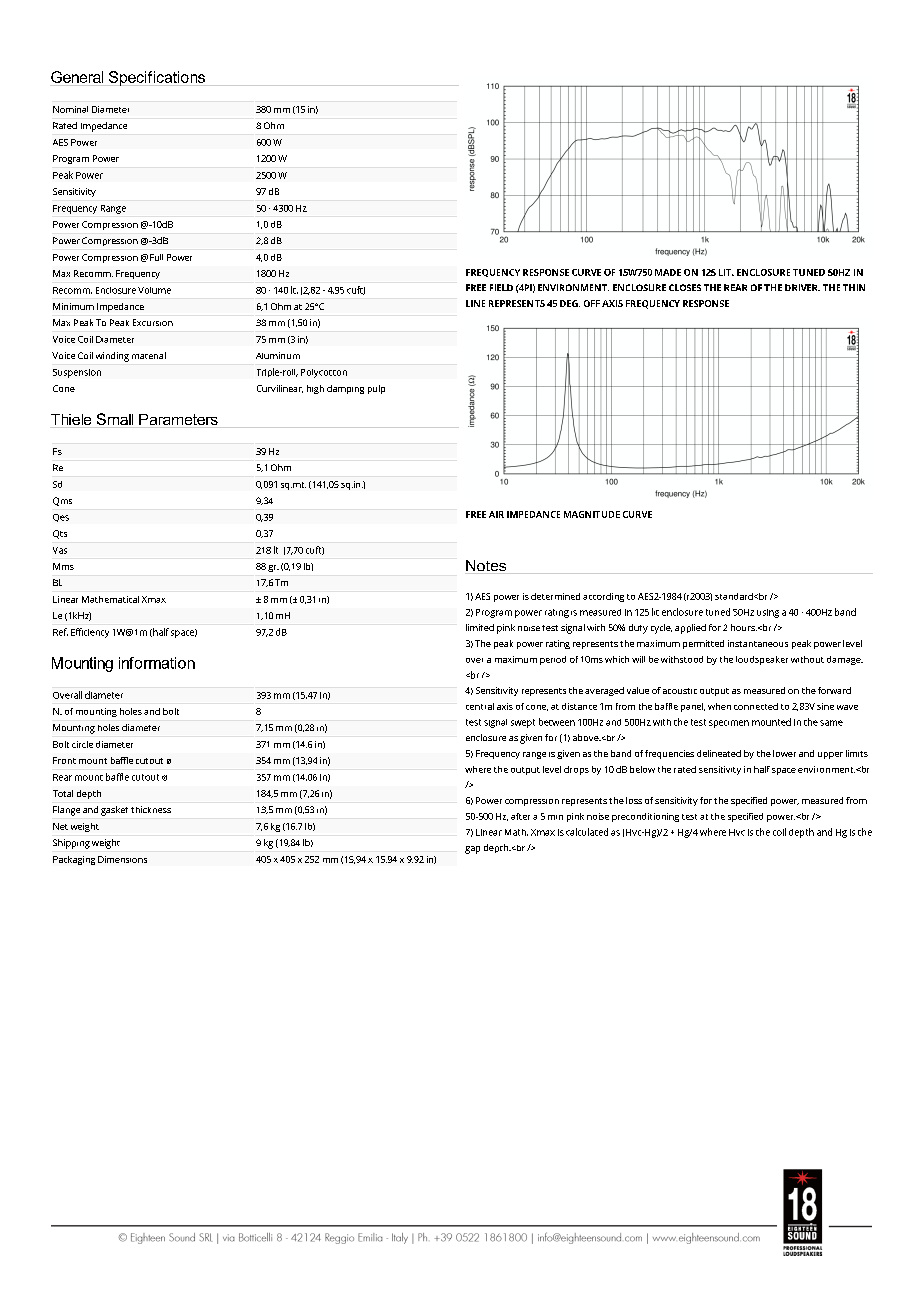 Image resolution: width=924 pixels, height=1308 pixels. I want to click on gap, so click(472, 850).
